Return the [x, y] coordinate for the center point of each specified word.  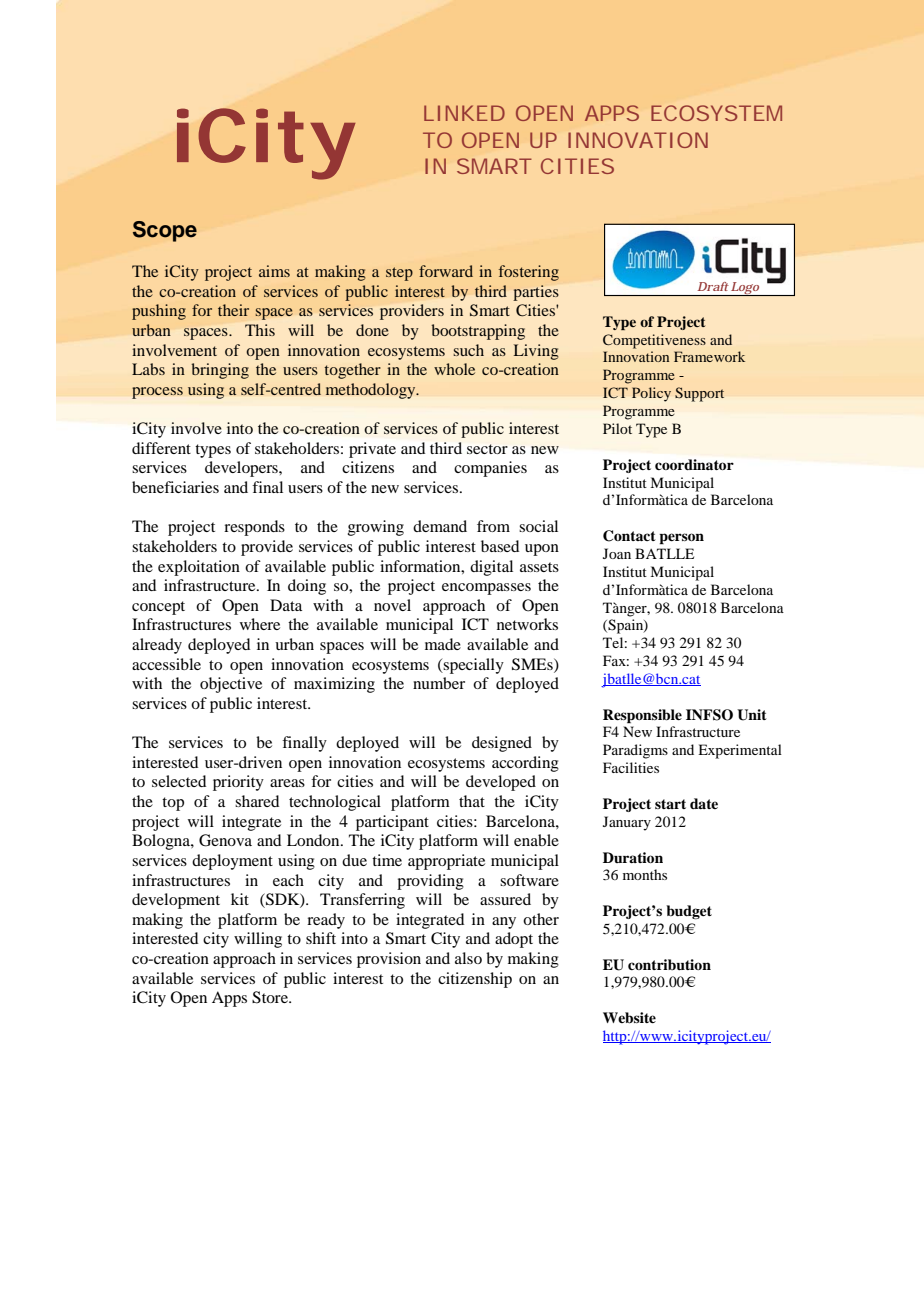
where [260, 624]
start [670, 804]
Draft [713, 286]
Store [271, 997]
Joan [617, 553]
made [443, 644]
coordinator [694, 464]
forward [446, 271]
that [472, 801]
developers [242, 469]
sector [487, 449]
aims [274, 271]
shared [257, 801]
